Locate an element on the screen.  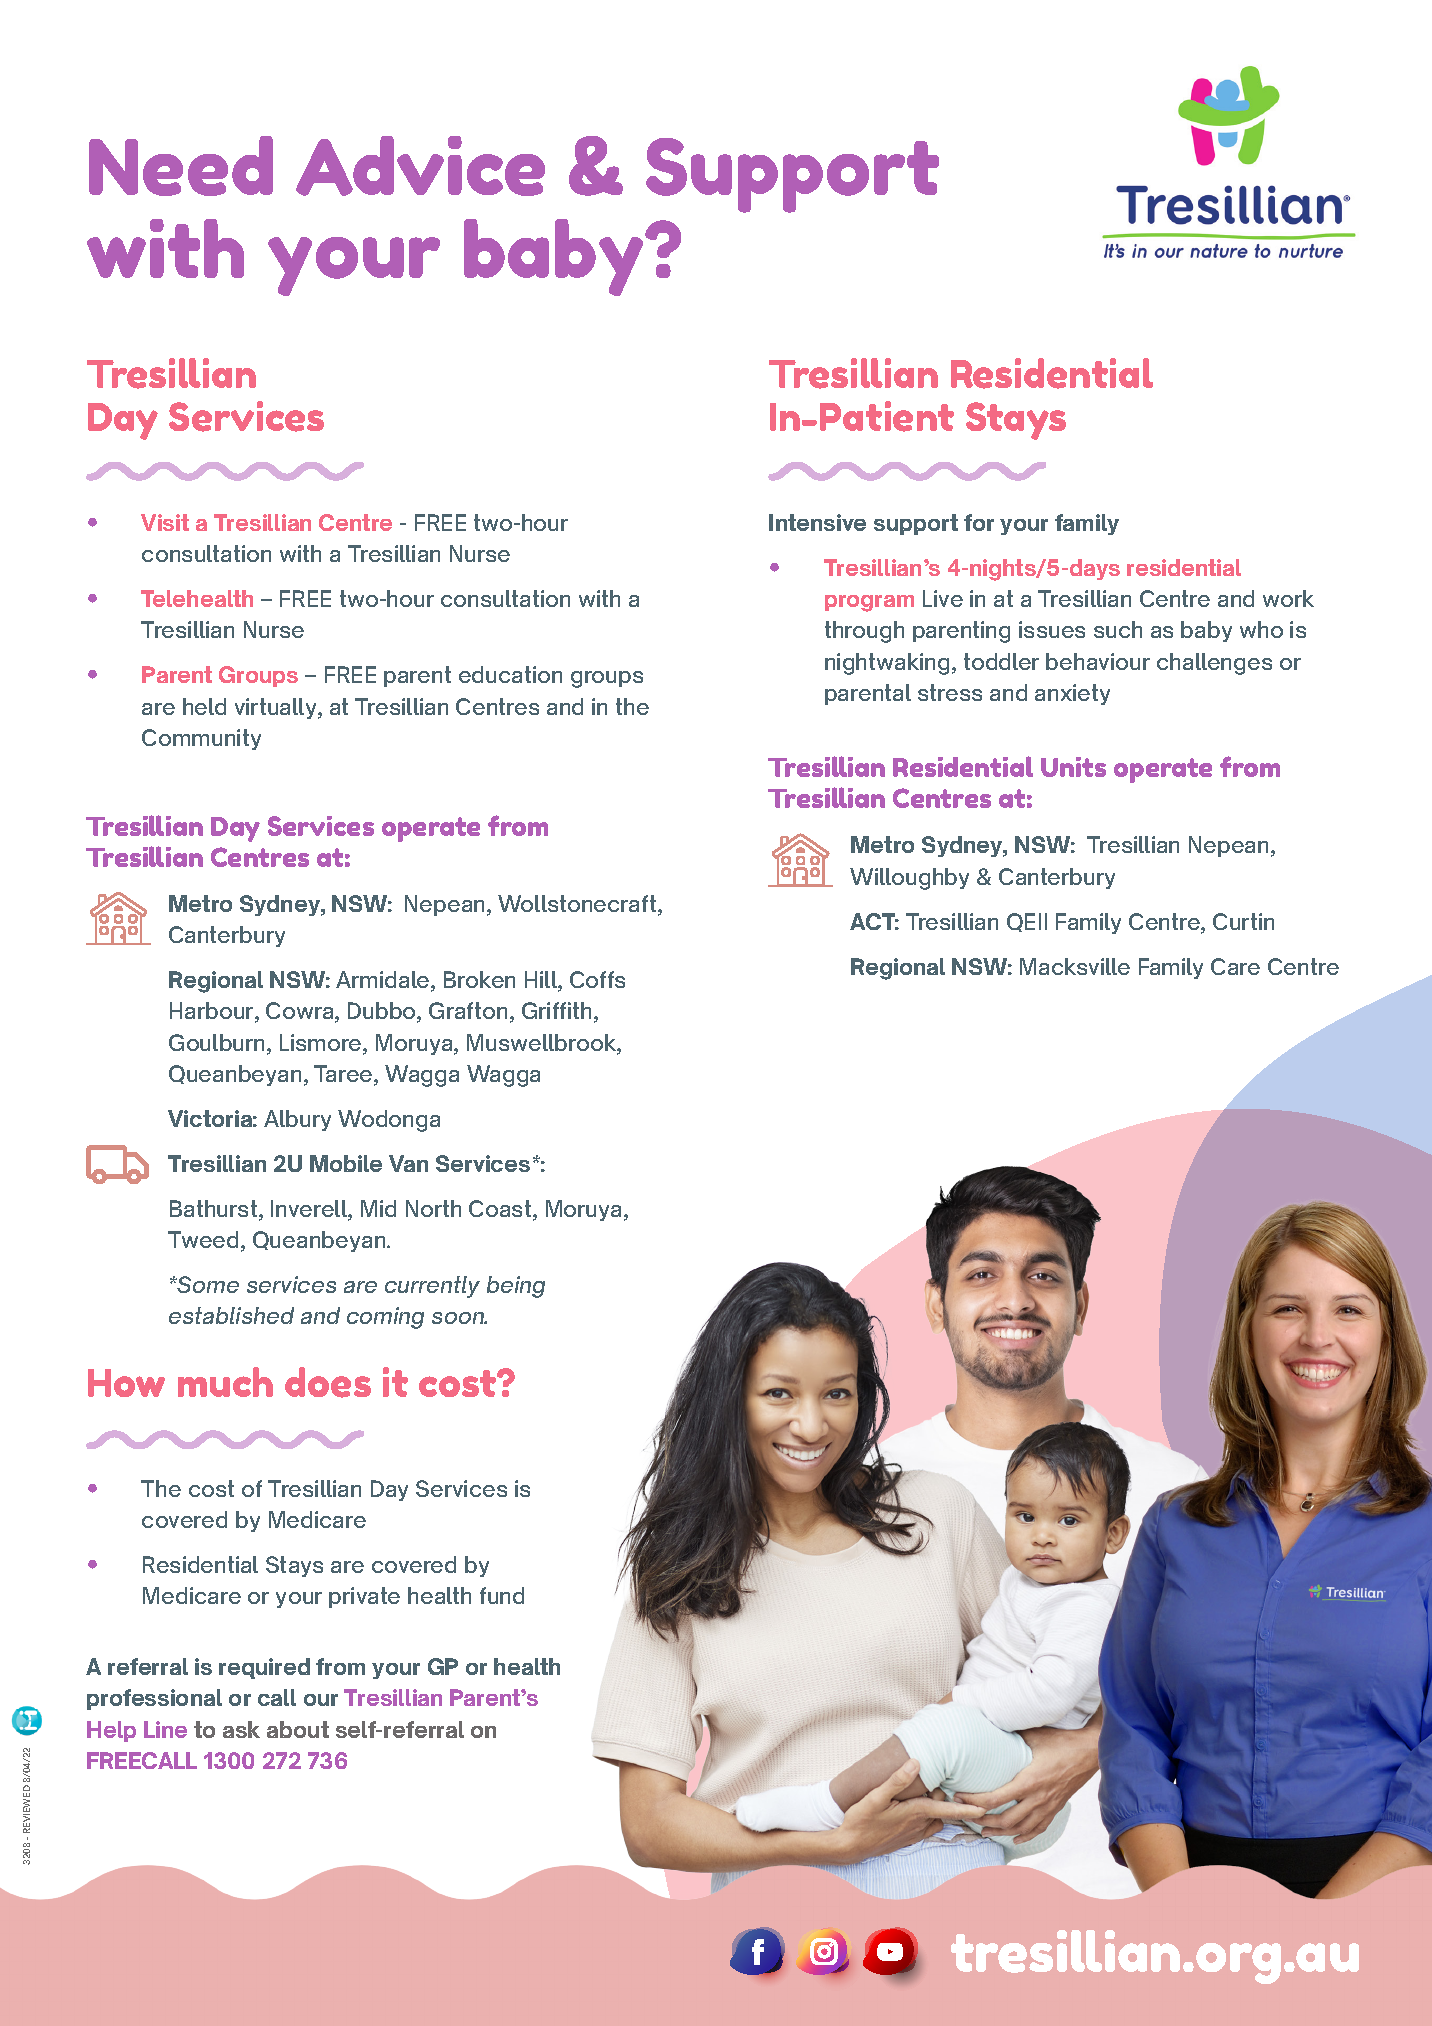
Need is located at coordinates (181, 166).
